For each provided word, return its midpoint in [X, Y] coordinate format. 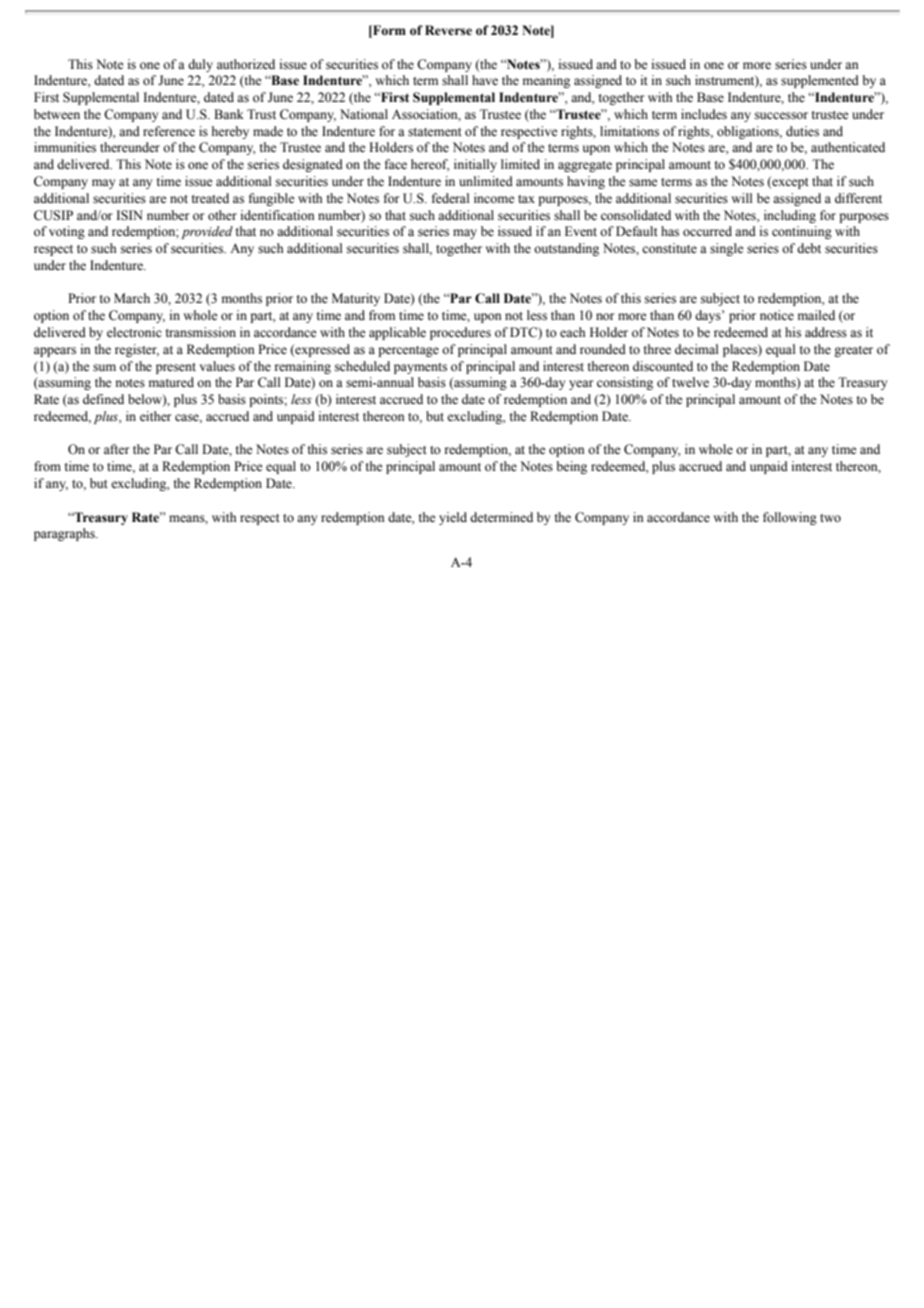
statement [435, 132]
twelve [690, 382]
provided [207, 232]
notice [777, 315]
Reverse [448, 30]
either [155, 416]
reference [169, 131]
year [581, 385]
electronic [134, 332]
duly [200, 65]
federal [450, 198]
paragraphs [65, 534]
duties [802, 131]
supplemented [820, 81]
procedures [460, 333]
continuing [802, 232]
